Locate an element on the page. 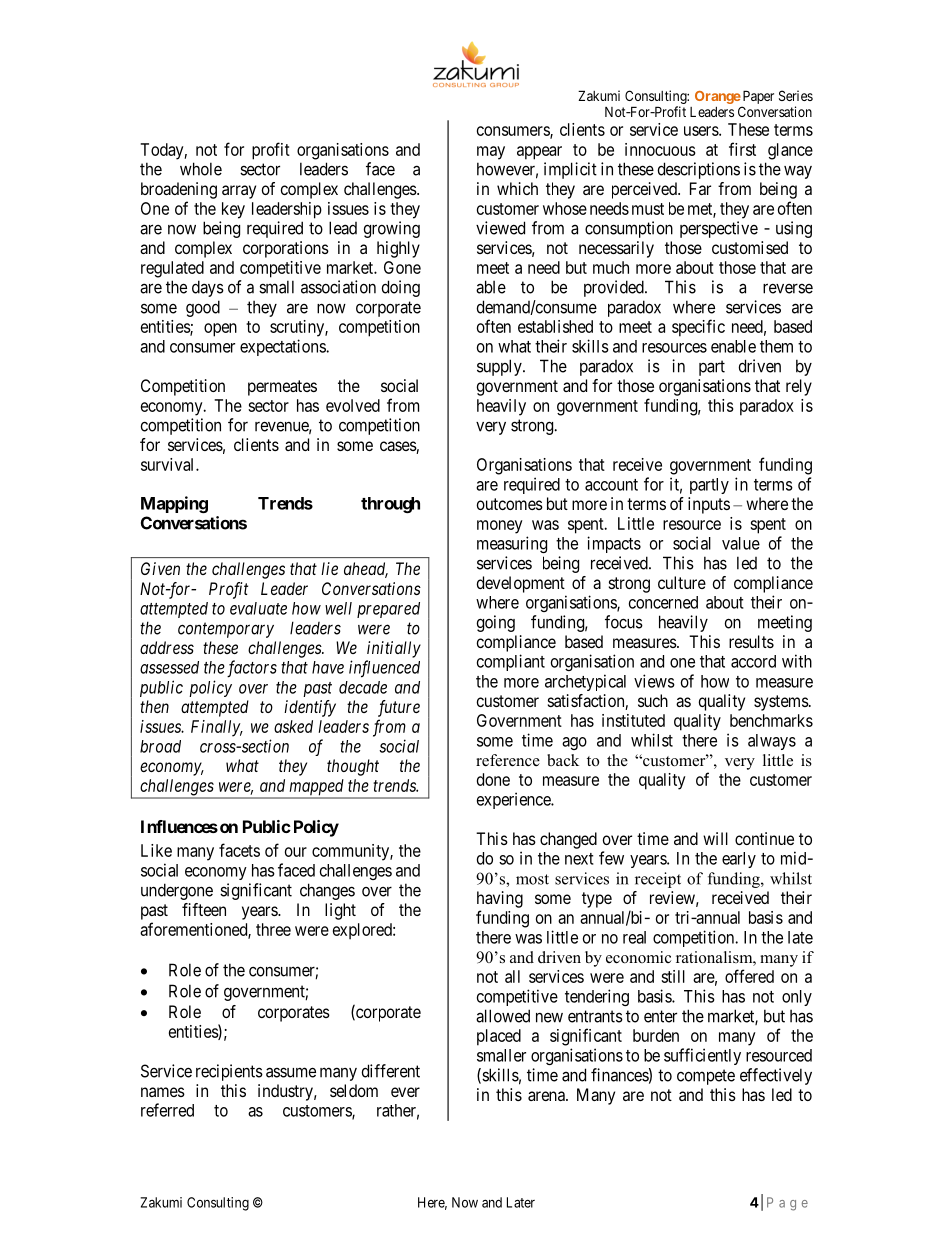  evaluate is located at coordinates (258, 608).
